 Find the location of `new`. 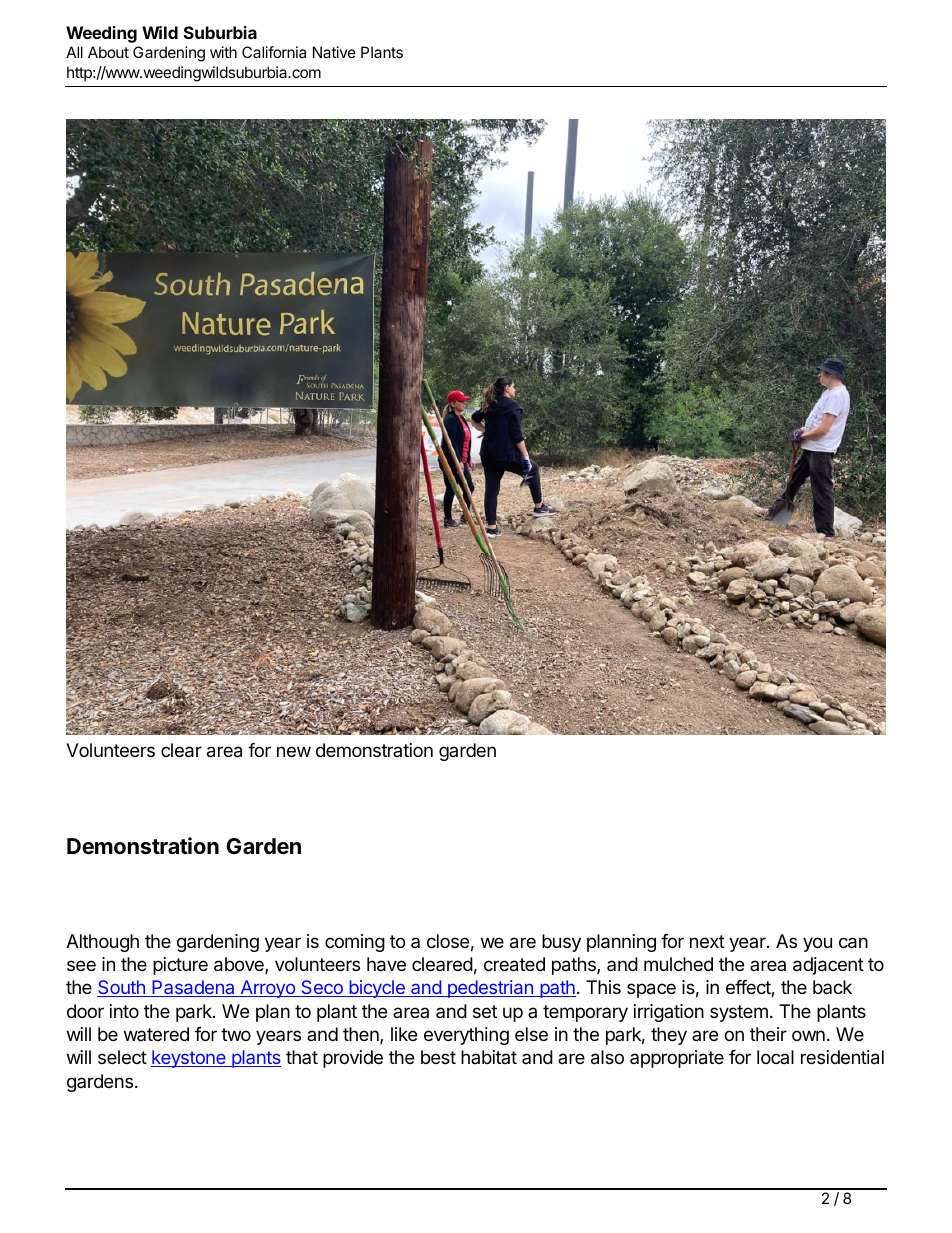

new is located at coordinates (294, 751).
